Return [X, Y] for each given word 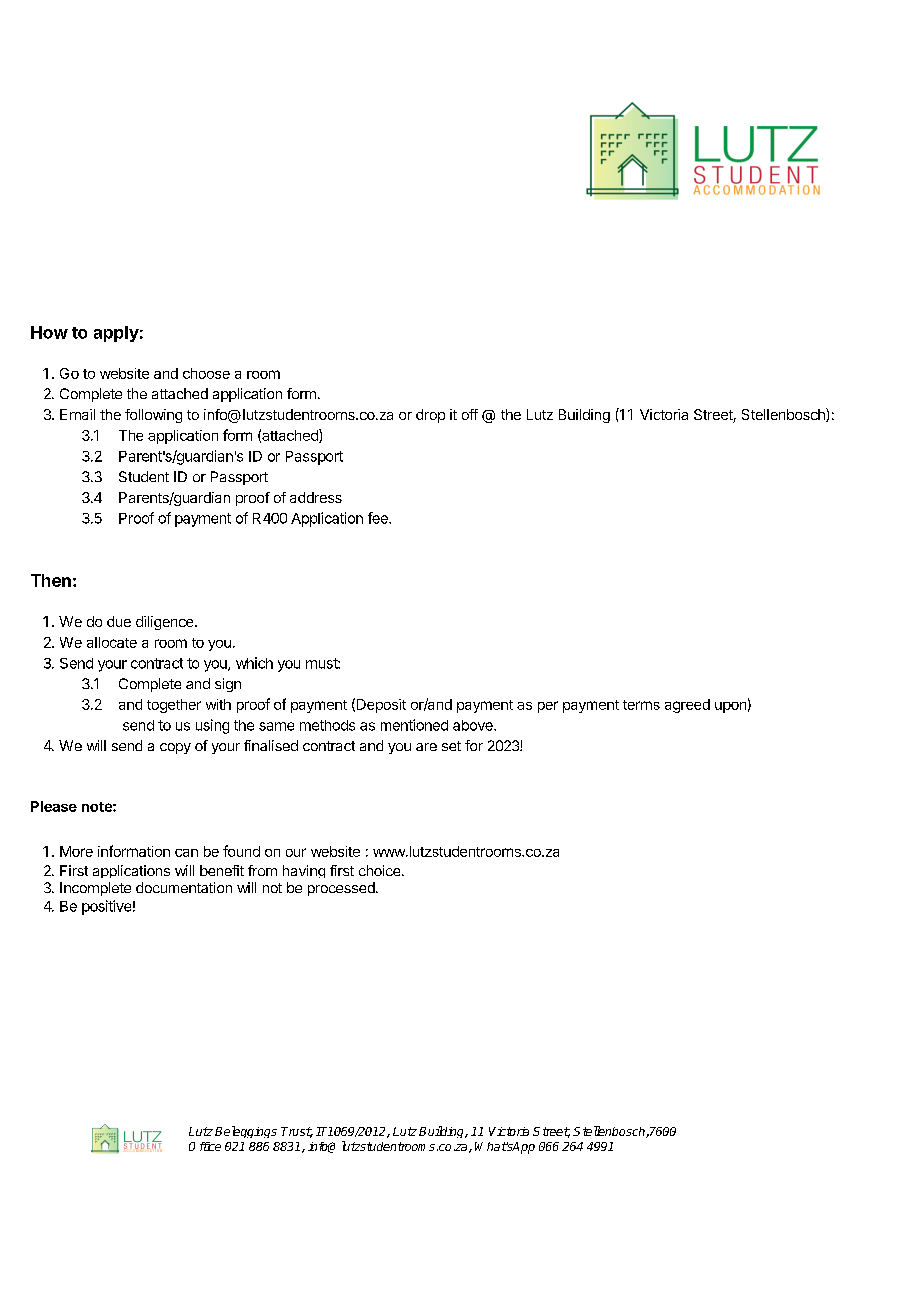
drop [430, 416]
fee [379, 518]
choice [381, 870]
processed [342, 889]
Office [205, 1146]
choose [206, 373]
